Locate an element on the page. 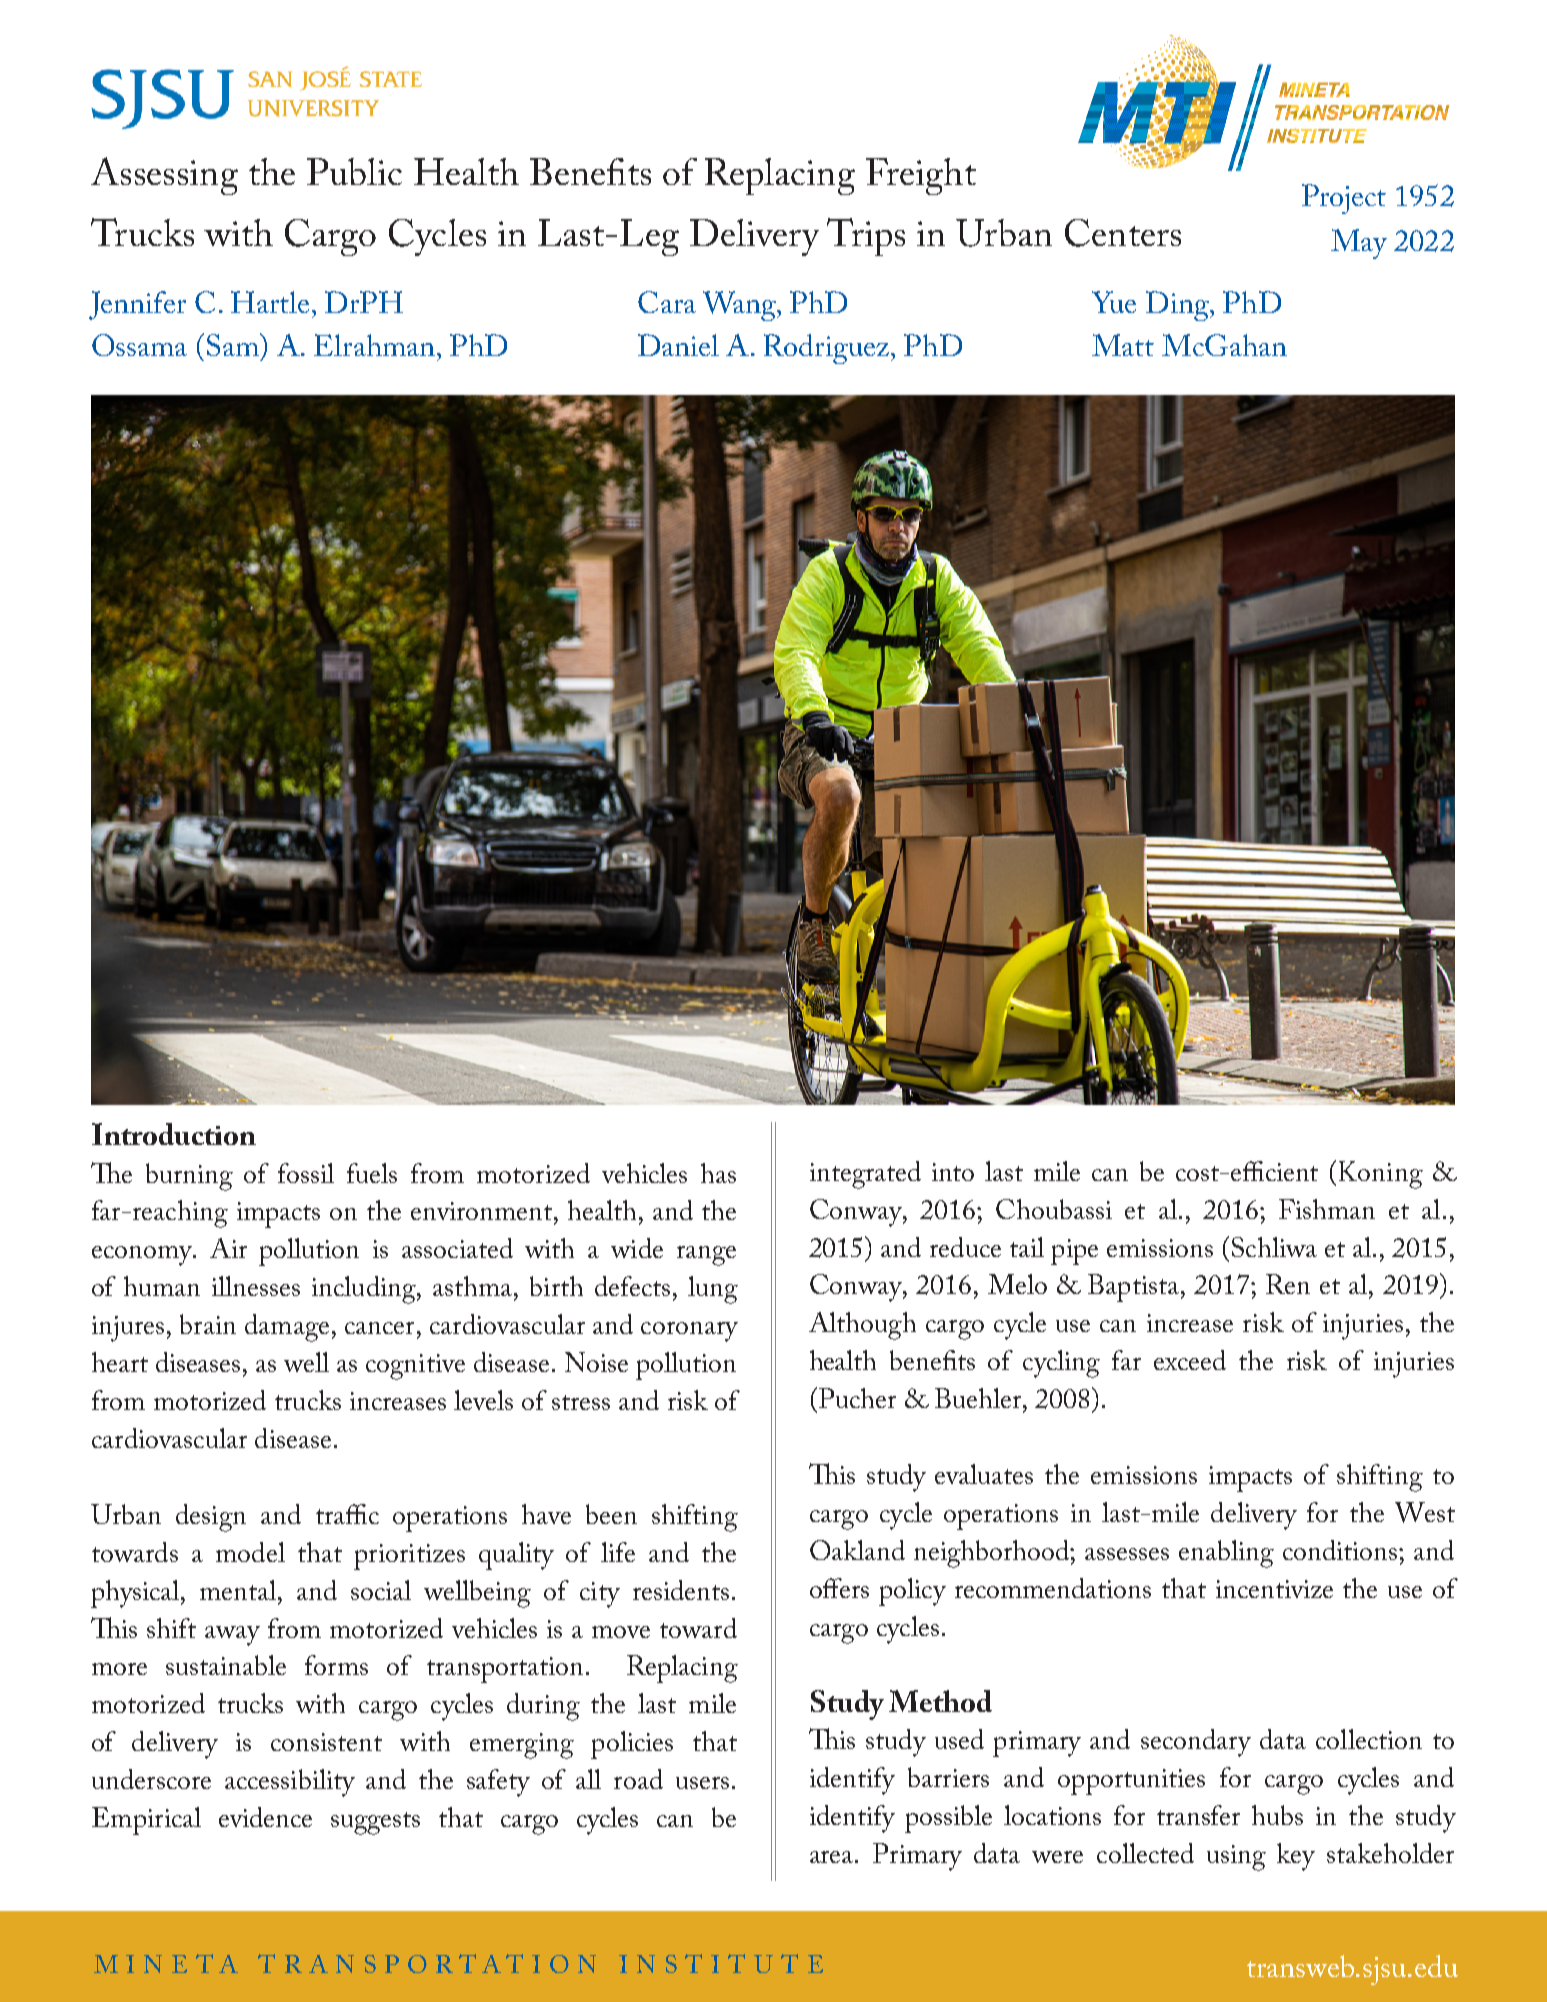  coronary is located at coordinates (689, 1332).
